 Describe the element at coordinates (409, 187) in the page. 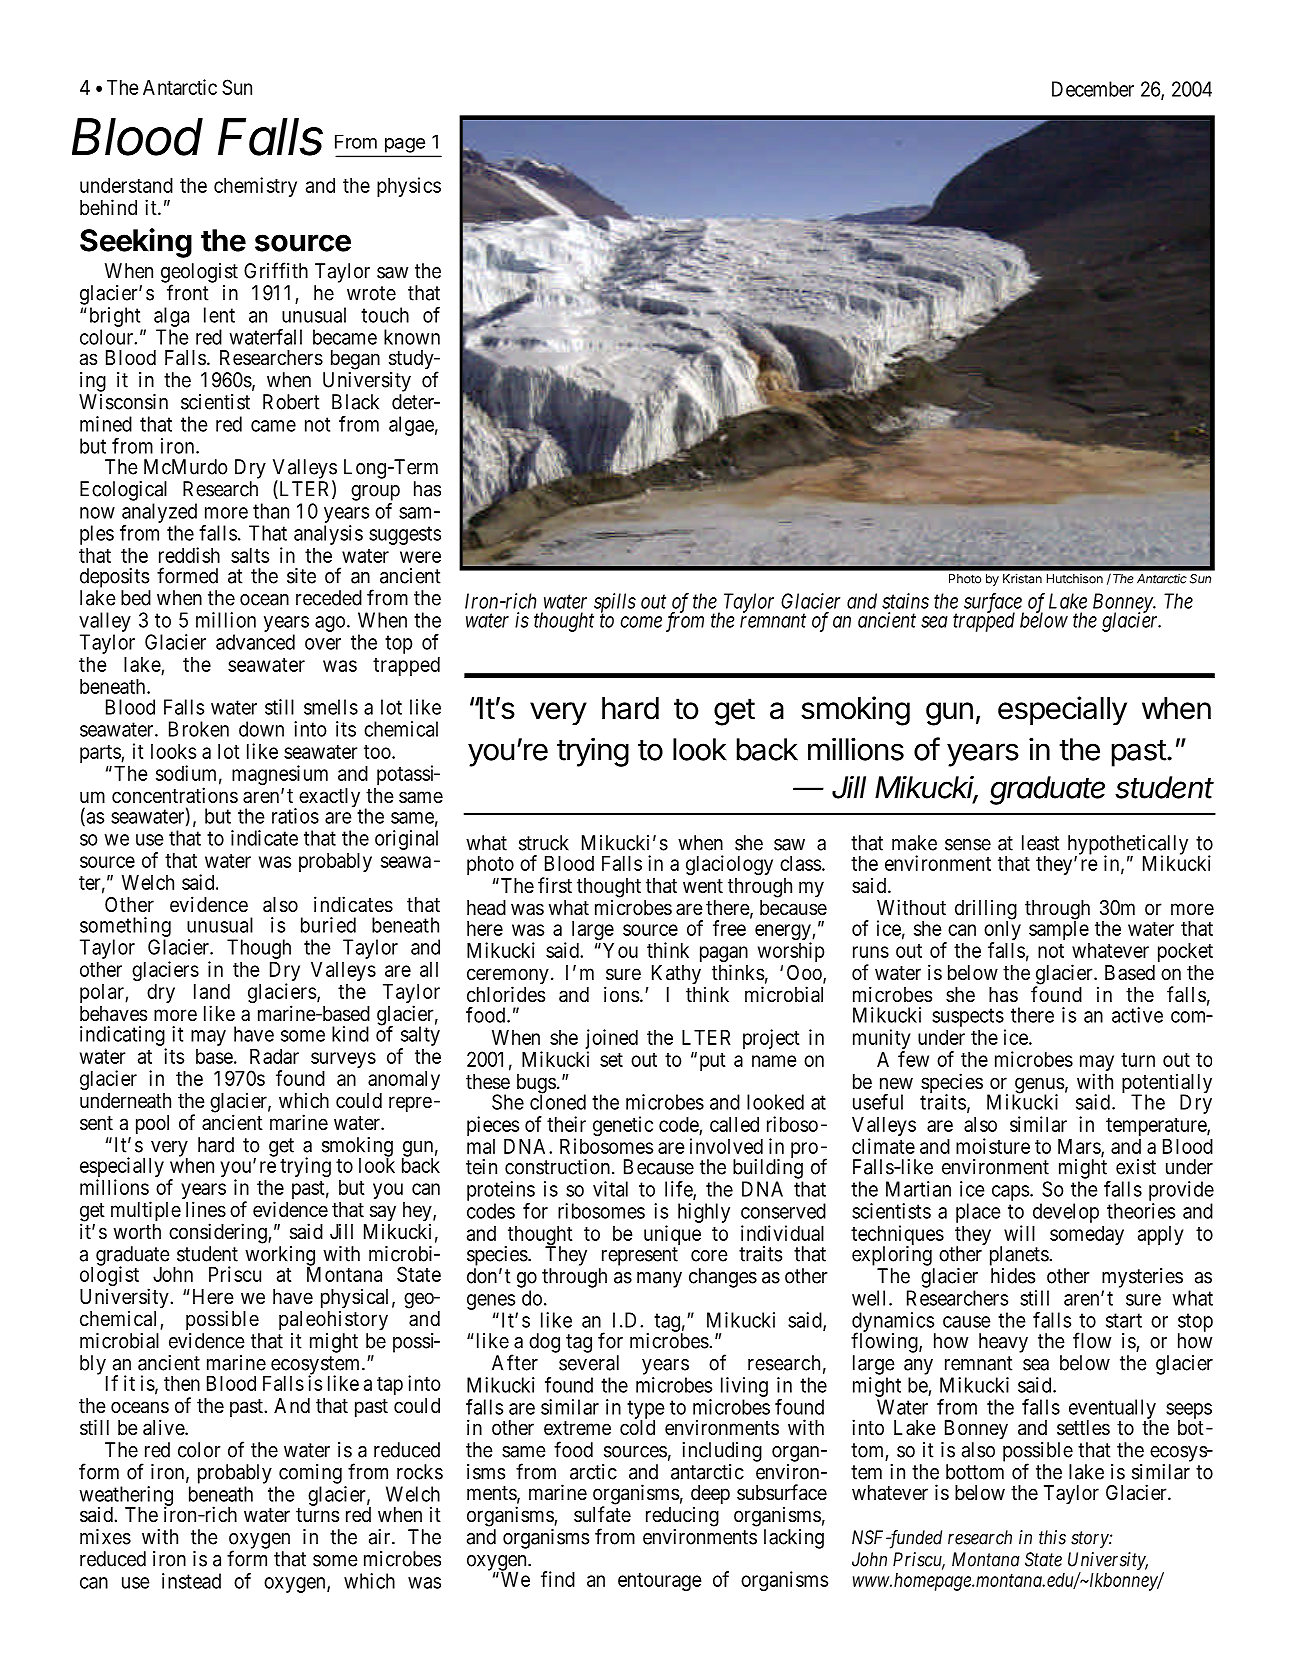

I see `physics` at that location.
